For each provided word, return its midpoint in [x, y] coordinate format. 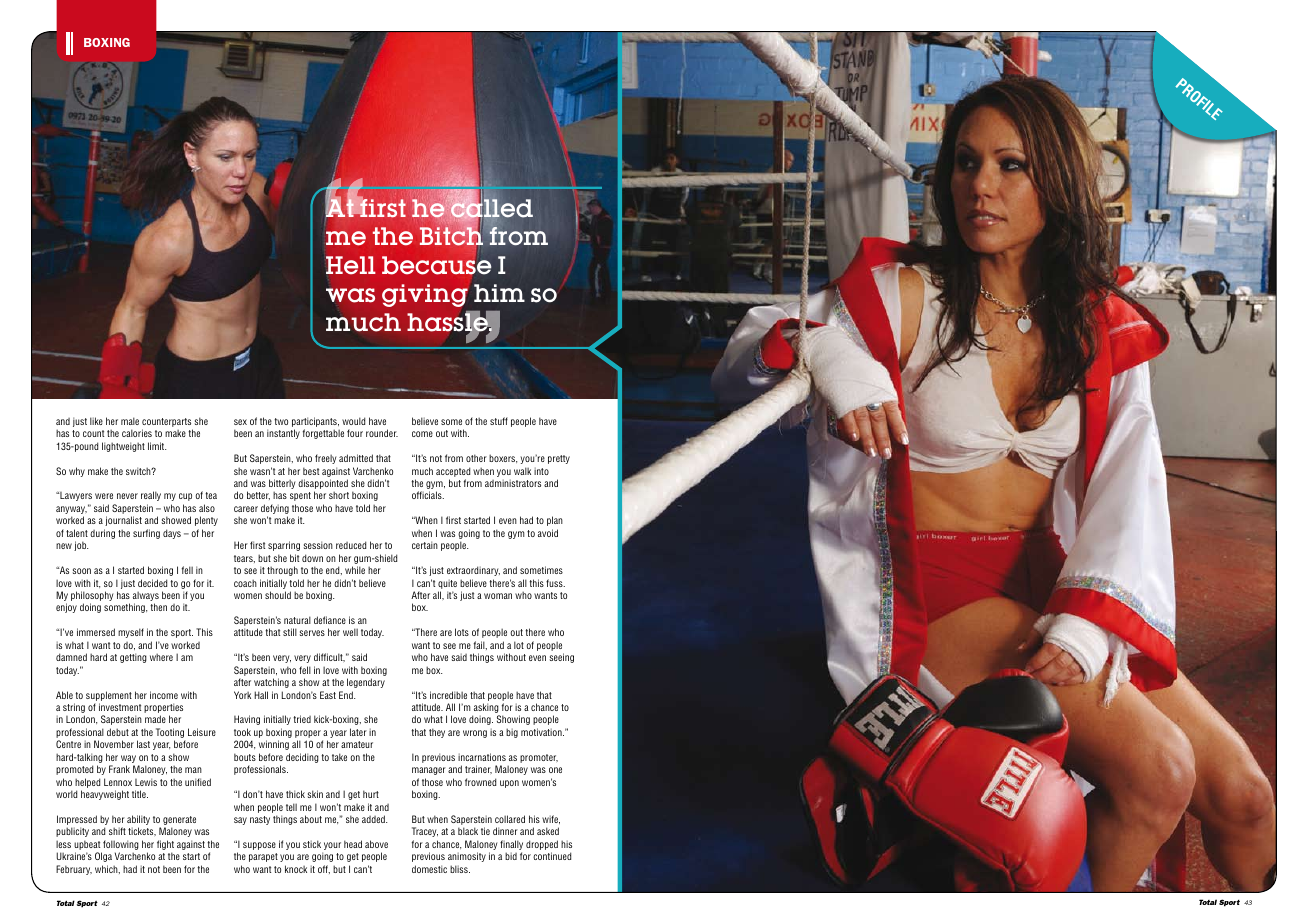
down [312, 558]
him [499, 293]
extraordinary [473, 571]
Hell [351, 265]
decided [152, 583]
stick [312, 844]
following [120, 846]
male [130, 421]
